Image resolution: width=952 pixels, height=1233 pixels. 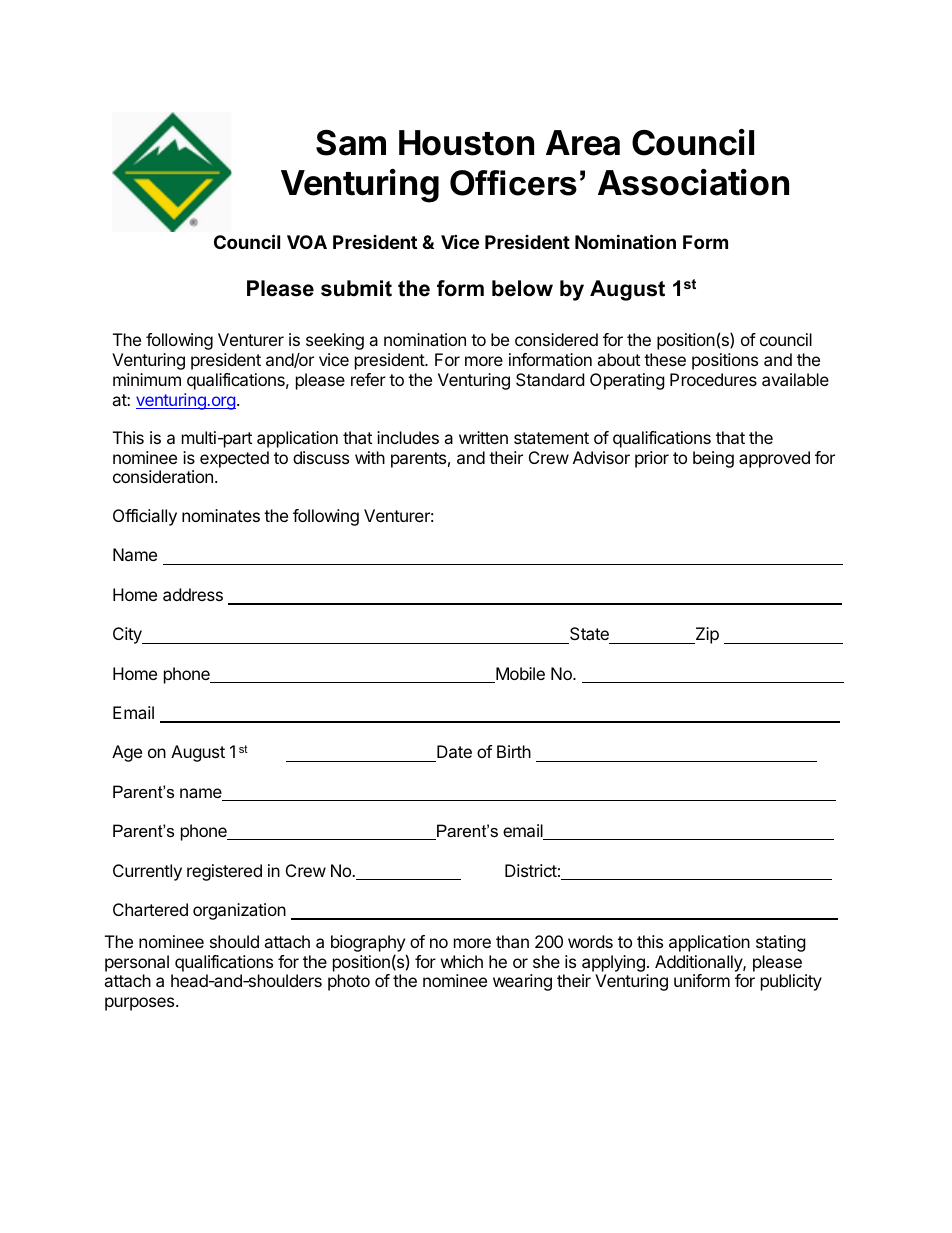 What do you see at coordinates (466, 143) in the screenshot?
I see `Houston` at bounding box center [466, 143].
